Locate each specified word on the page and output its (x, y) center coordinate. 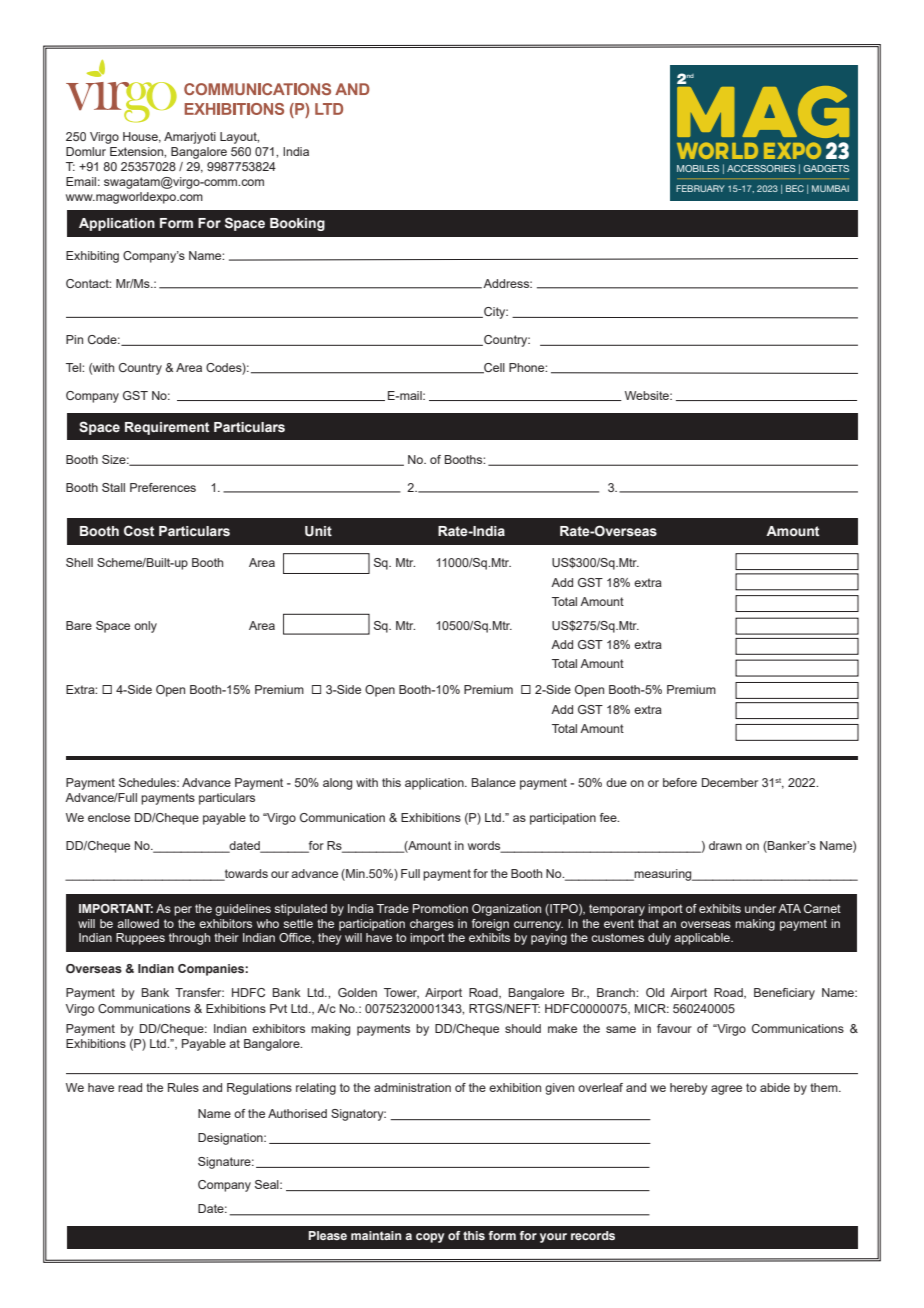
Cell (493, 368)
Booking (297, 224)
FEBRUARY (700, 188)
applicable (703, 939)
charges (432, 925)
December (730, 782)
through (189, 939)
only (145, 627)
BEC (795, 188)
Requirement (167, 428)
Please (328, 1235)
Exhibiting (92, 257)
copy (430, 1238)
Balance (494, 782)
